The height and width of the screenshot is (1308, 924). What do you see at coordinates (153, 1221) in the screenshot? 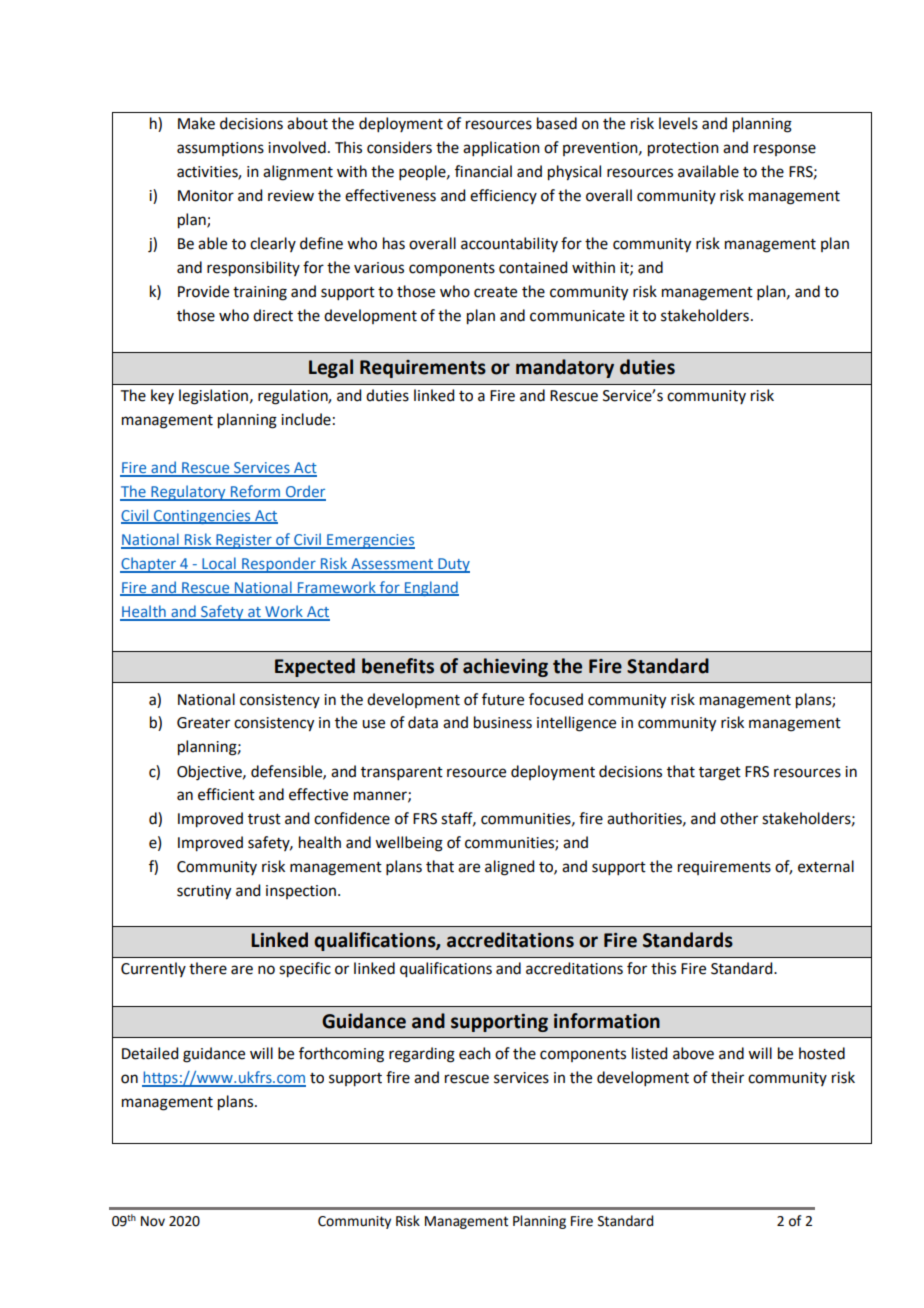
I see `Nov` at bounding box center [153, 1221].
